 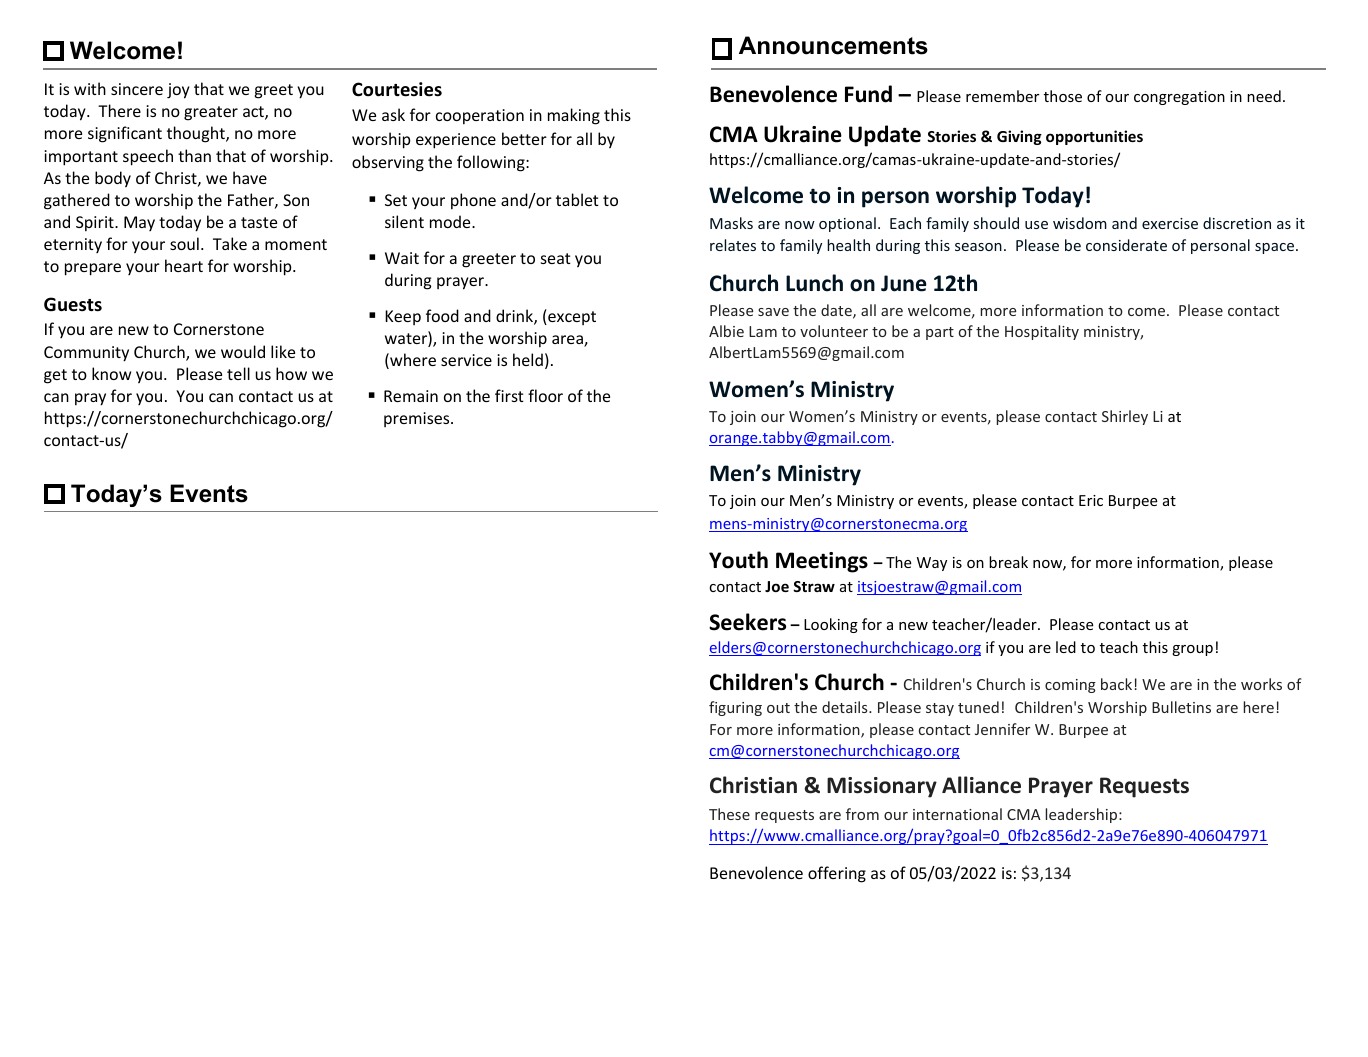 I want to click on congregation, so click(x=1179, y=98).
